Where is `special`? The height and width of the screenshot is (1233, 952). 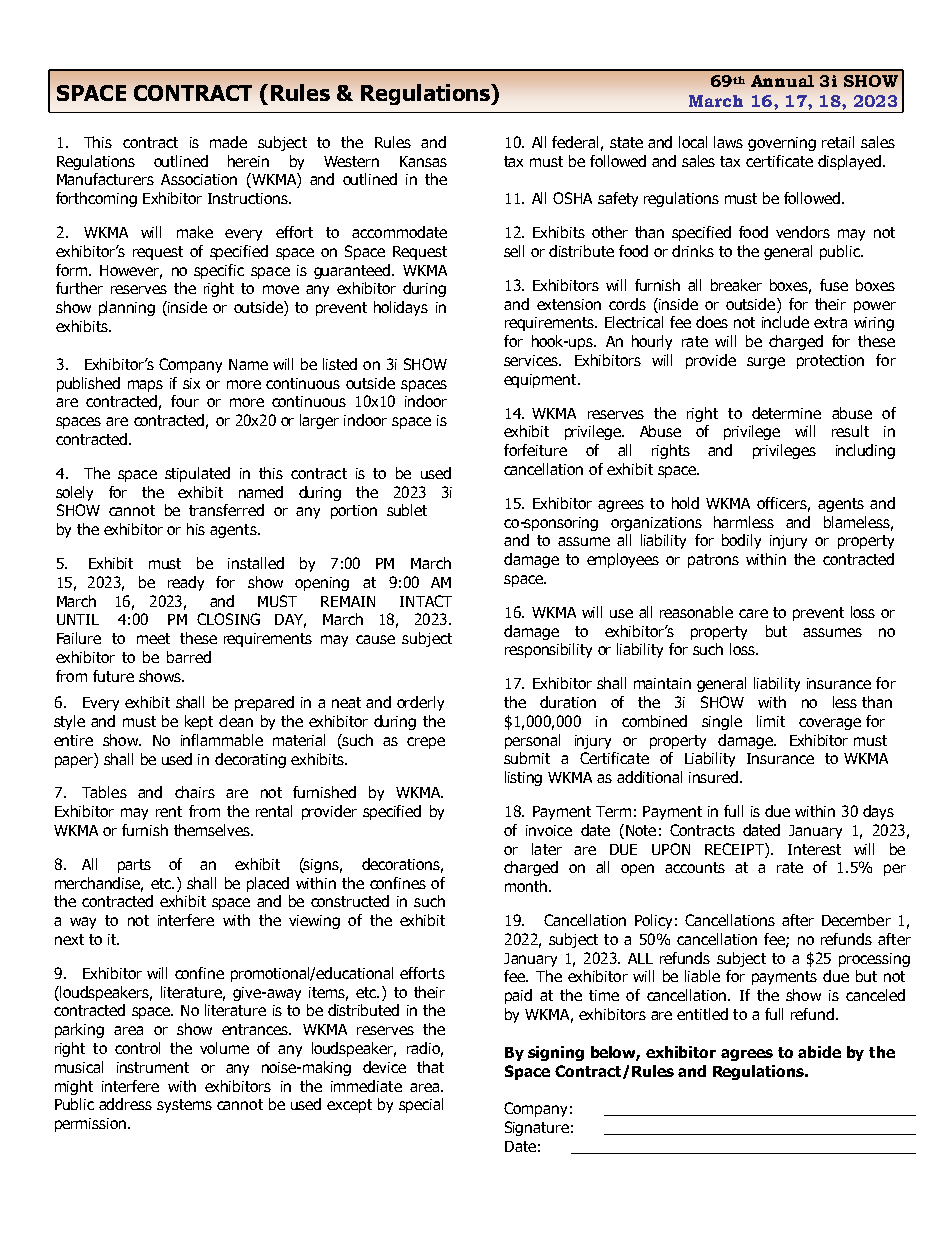
special is located at coordinates (421, 1105).
